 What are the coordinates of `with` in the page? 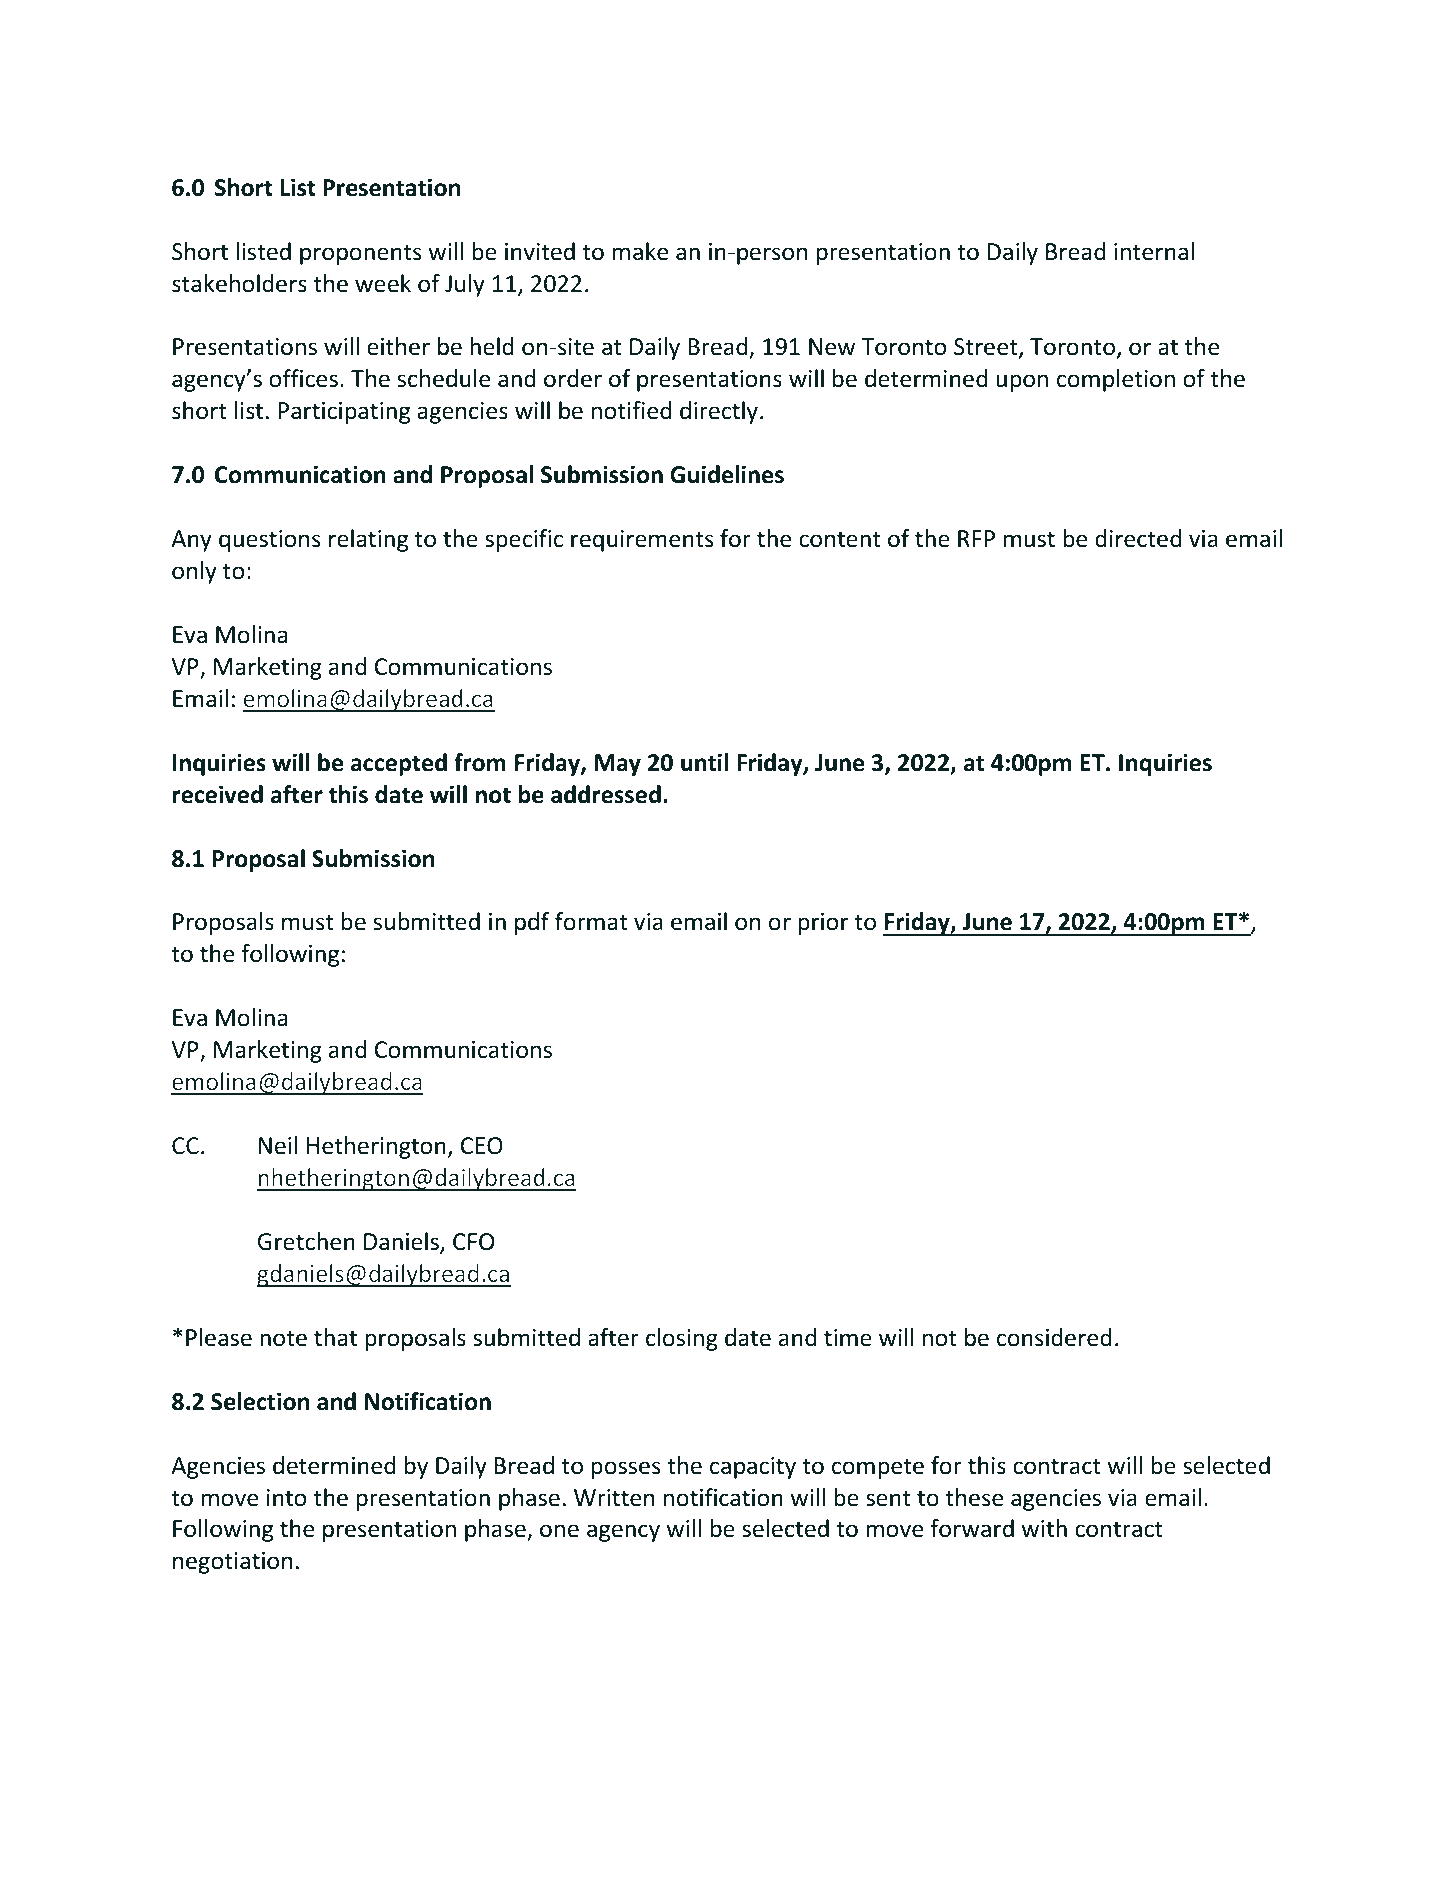 It's located at (1044, 1528).
